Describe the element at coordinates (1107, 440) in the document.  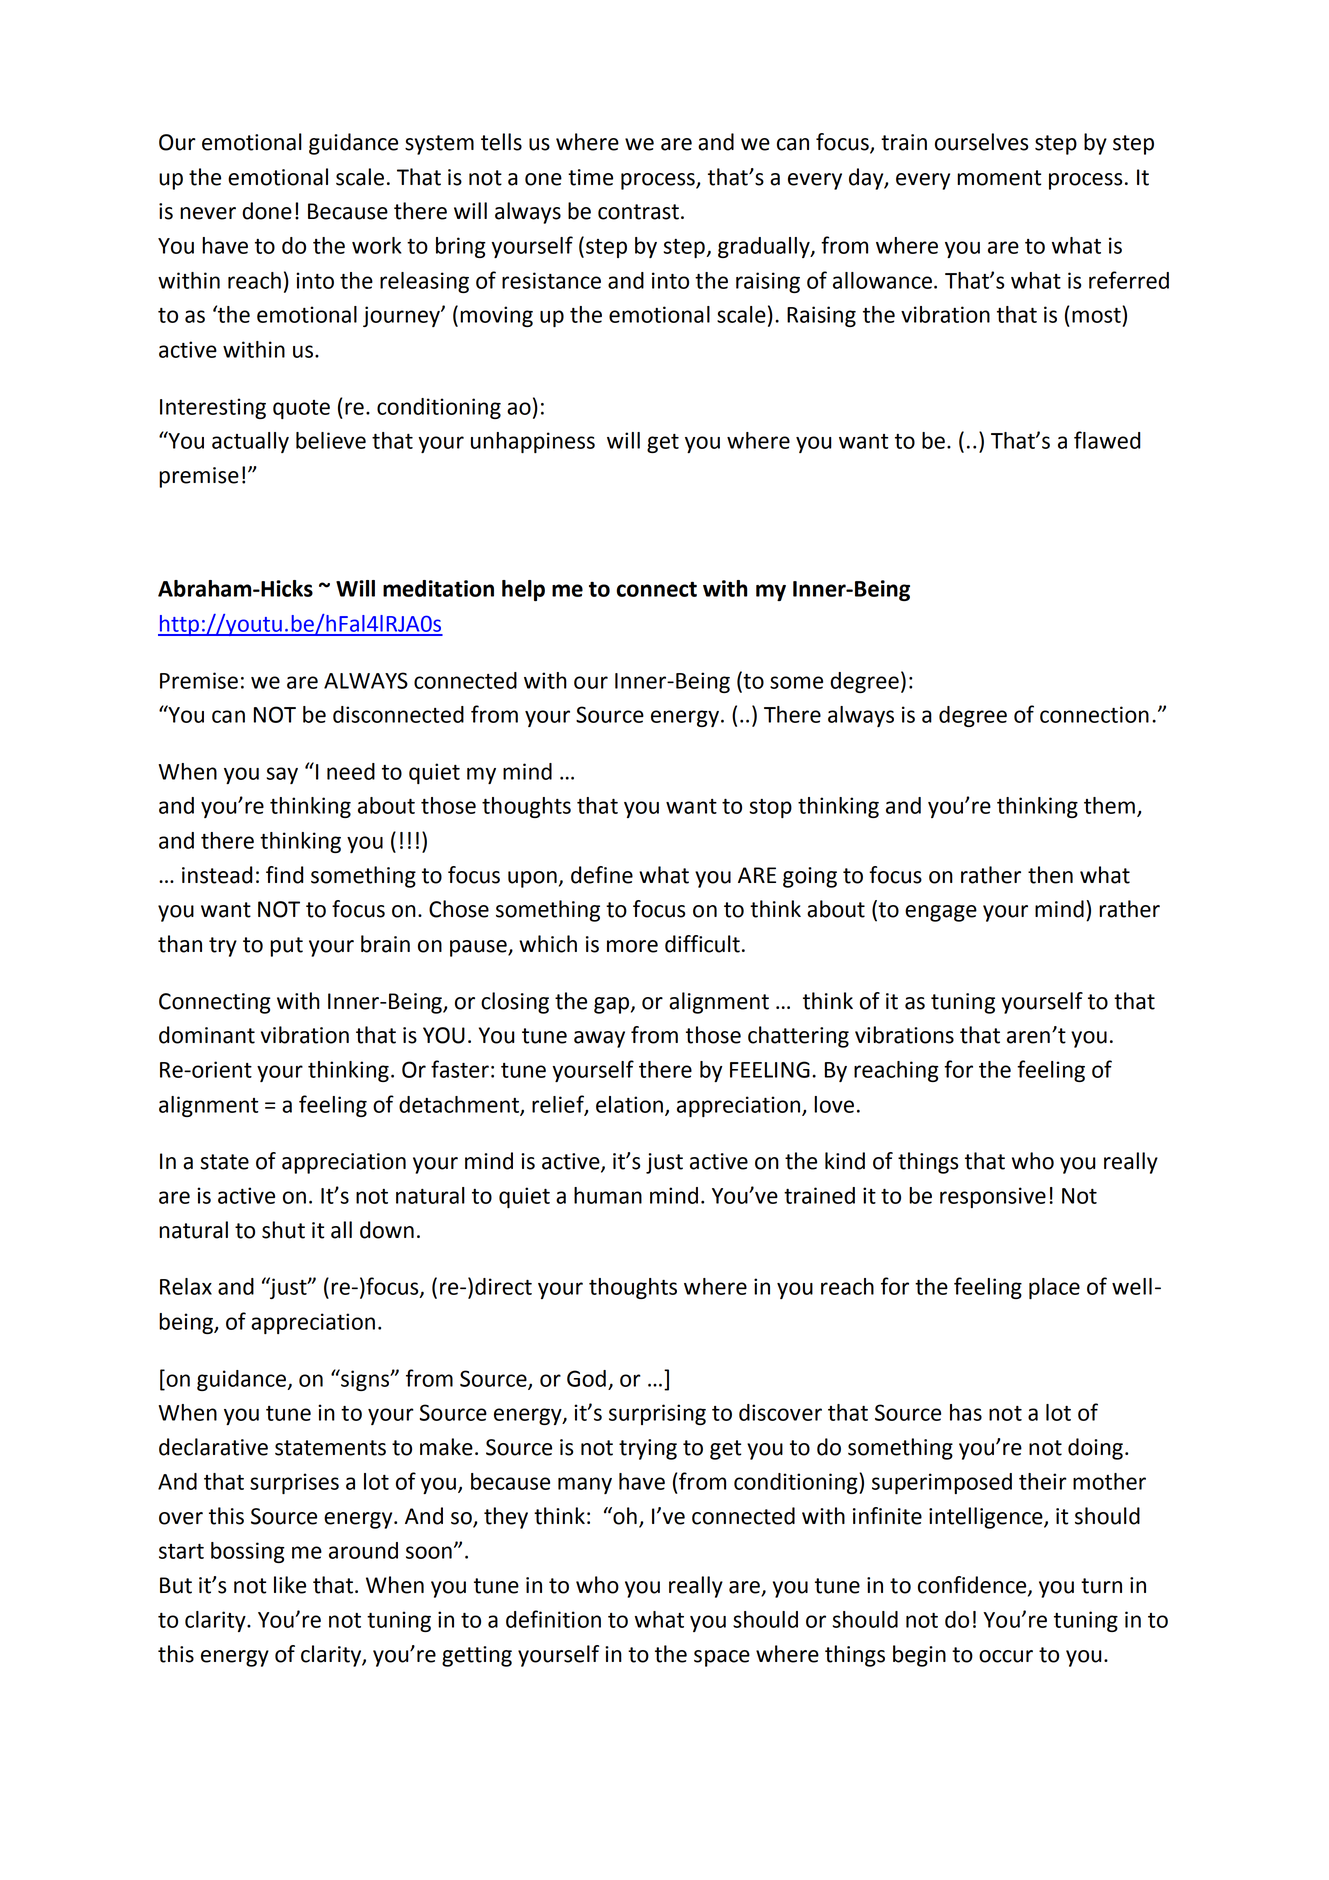
I see `flawed` at that location.
